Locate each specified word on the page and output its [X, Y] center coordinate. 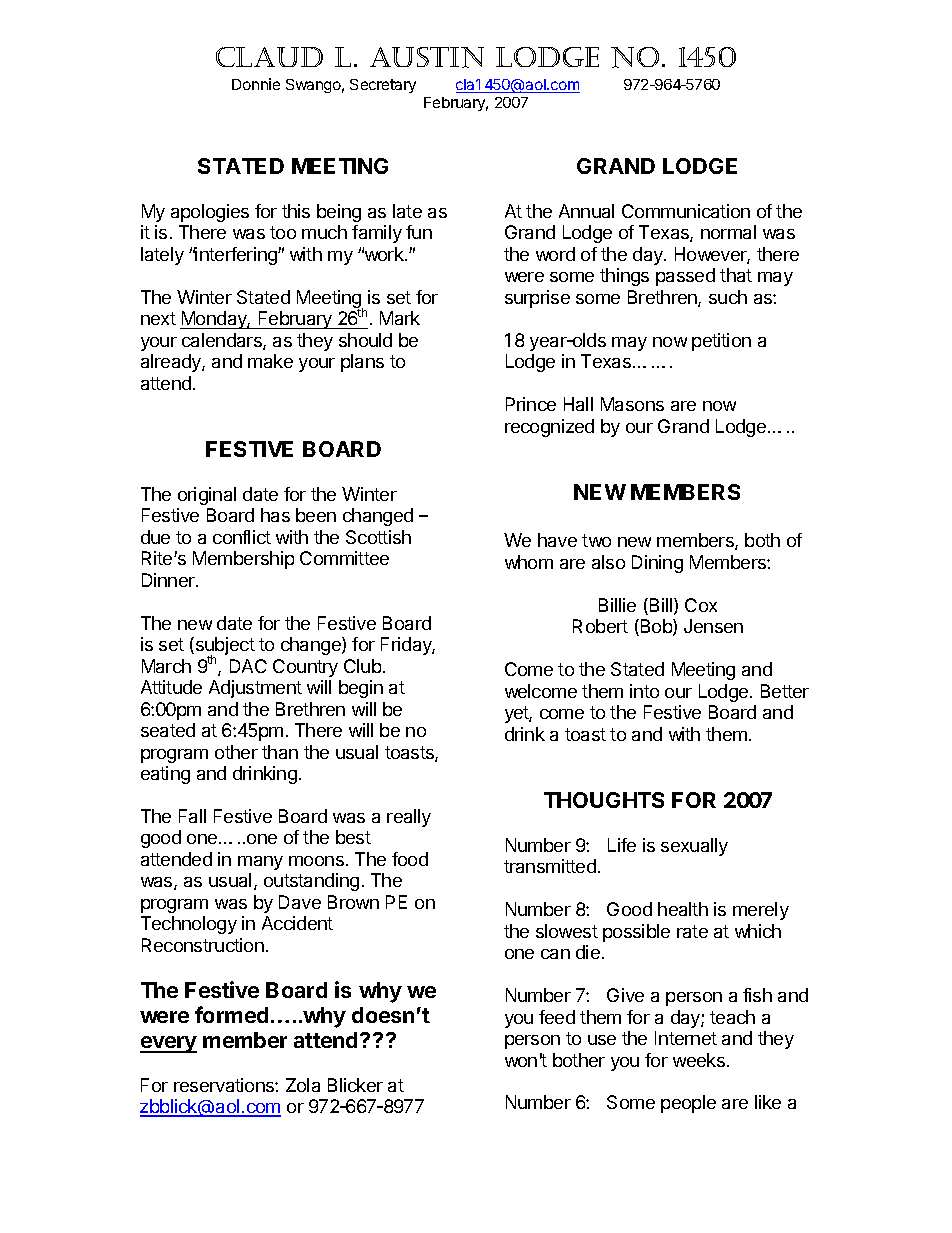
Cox [701, 605]
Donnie [256, 84]
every [168, 1044]
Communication [686, 211]
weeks [699, 1060]
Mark [400, 318]
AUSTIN [427, 57]
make [270, 361]
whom [529, 562]
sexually [694, 847]
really [409, 818]
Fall [192, 816]
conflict [242, 537]
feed [557, 1017]
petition [721, 342]
